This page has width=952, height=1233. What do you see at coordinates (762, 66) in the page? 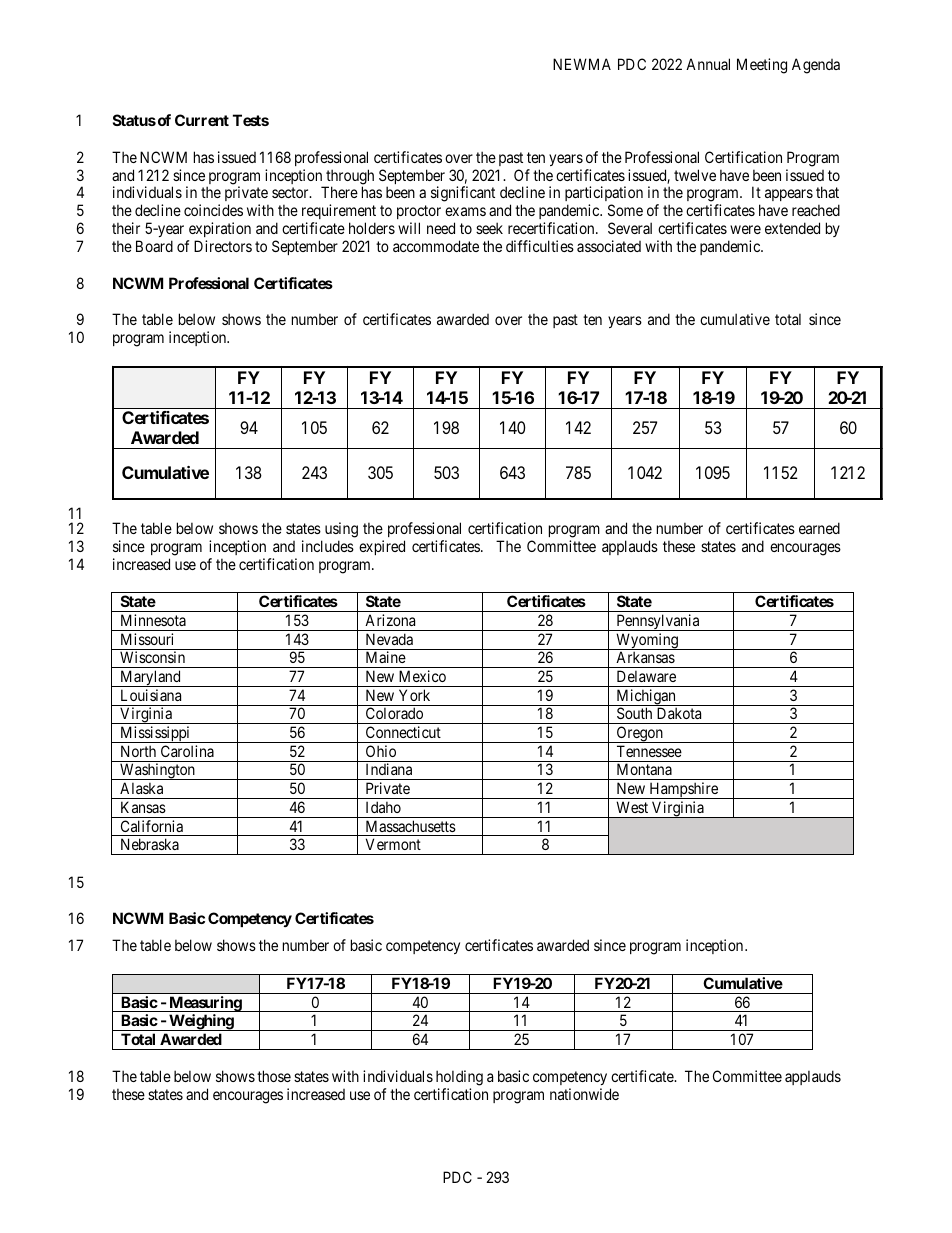
I see `Meeting` at bounding box center [762, 66].
